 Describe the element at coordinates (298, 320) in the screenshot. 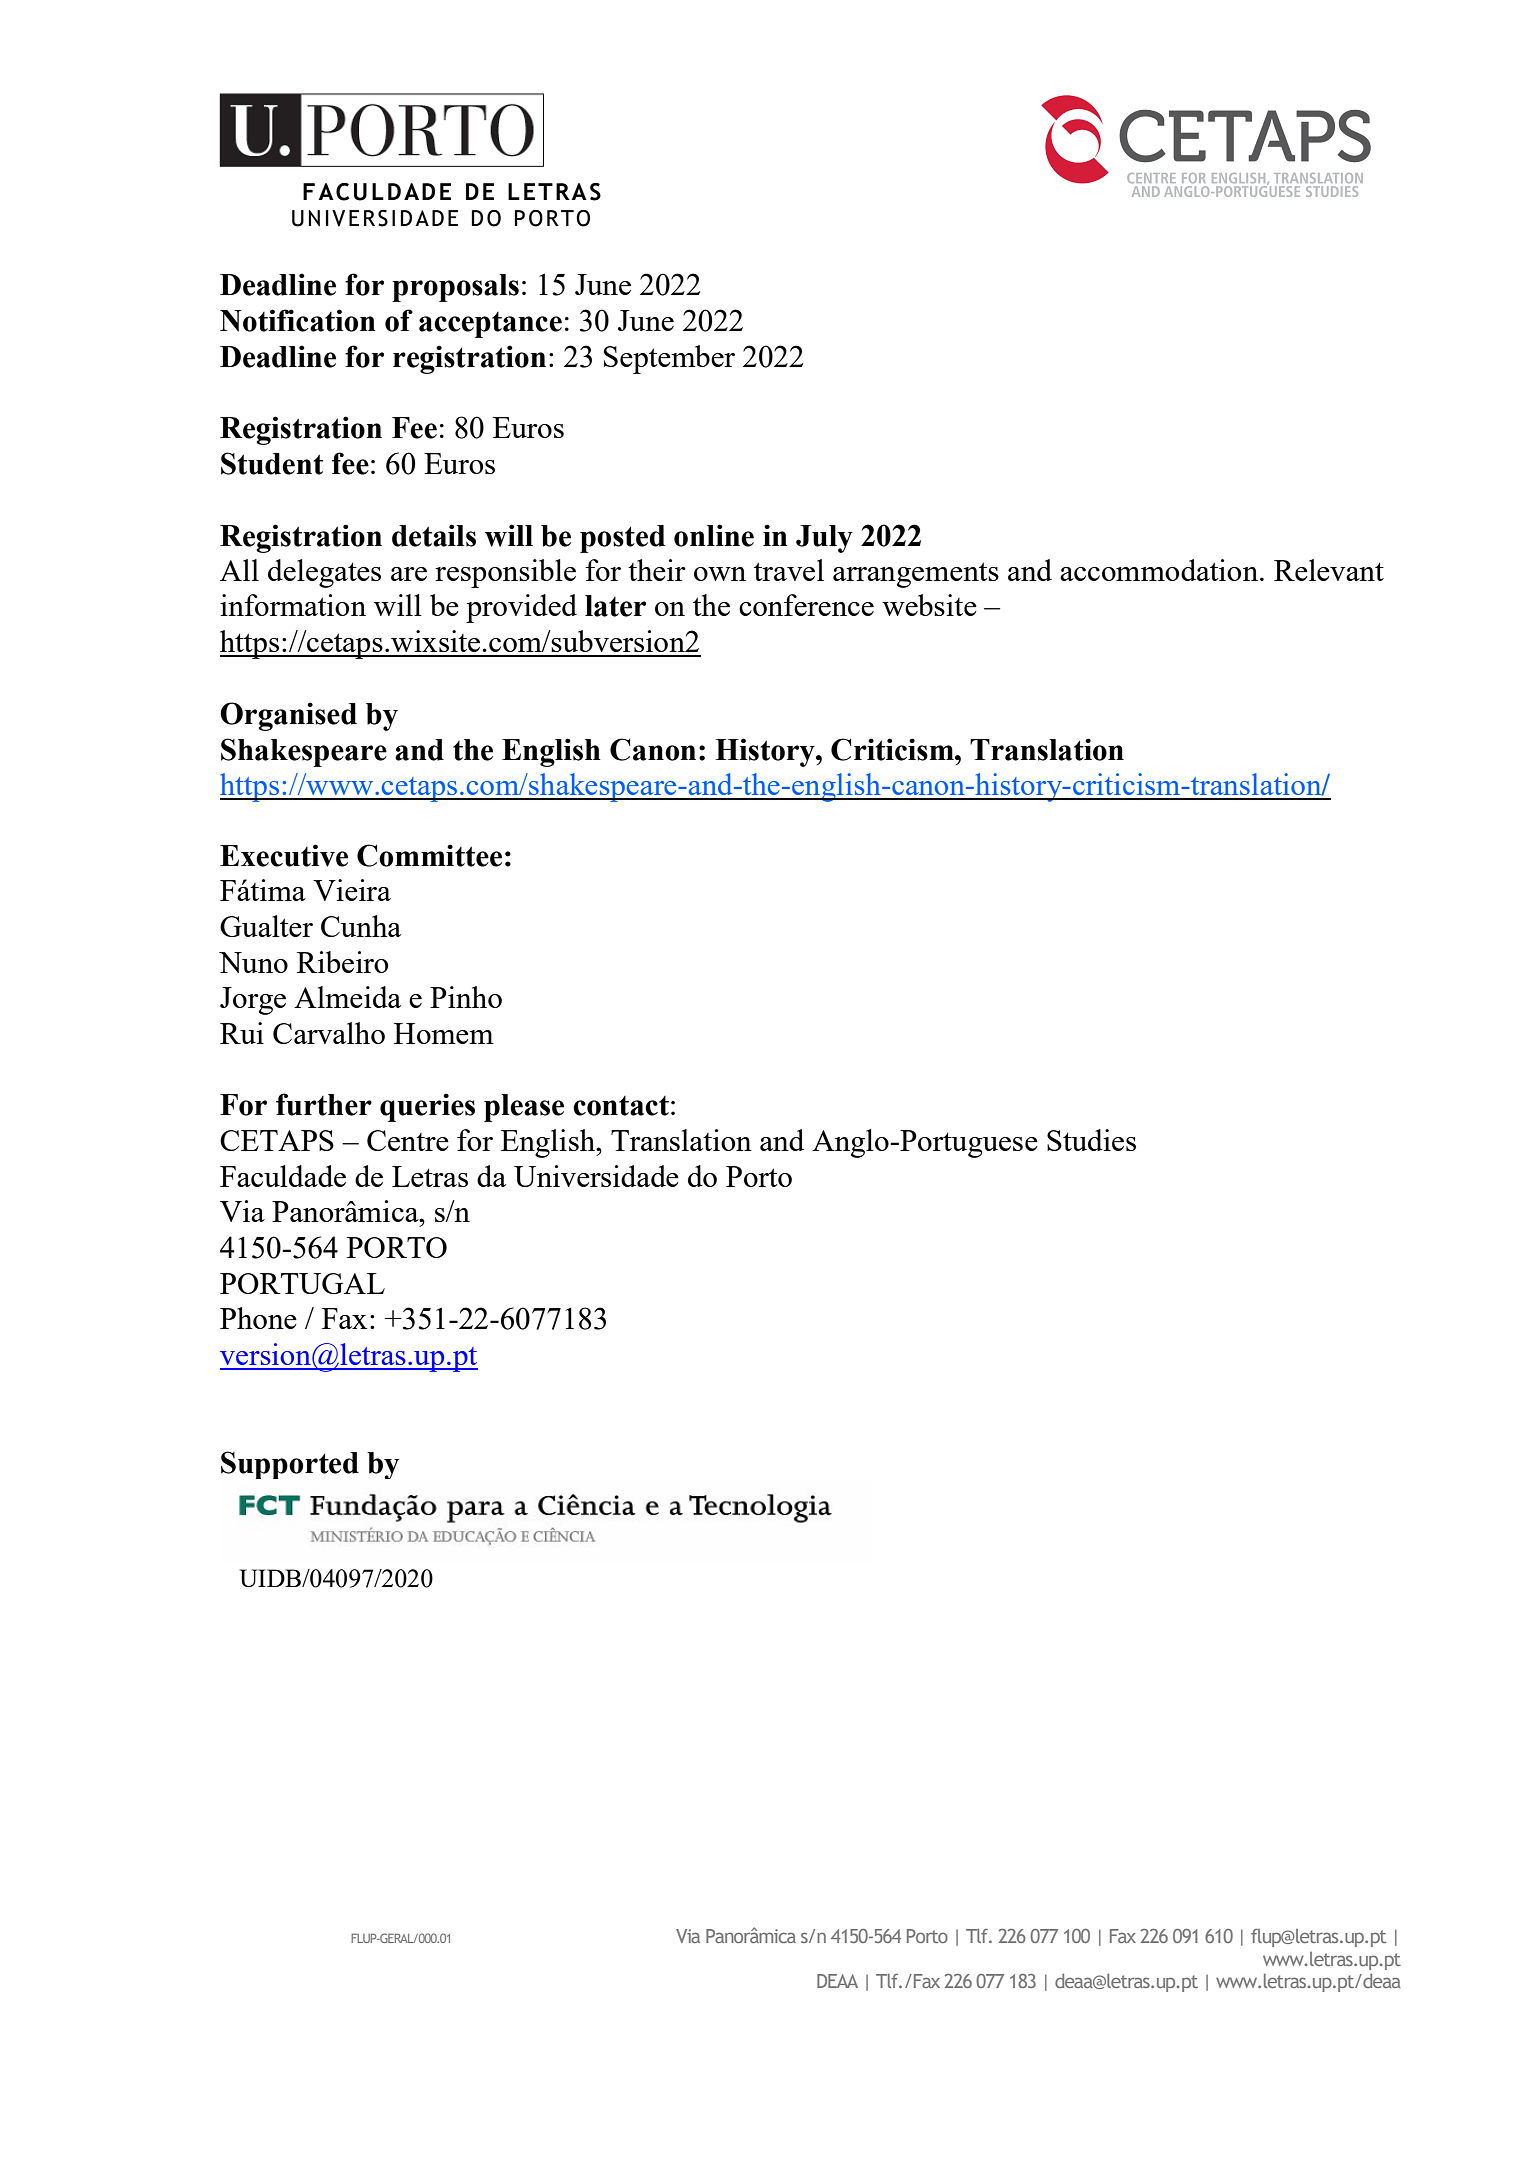

I see `Notification` at that location.
